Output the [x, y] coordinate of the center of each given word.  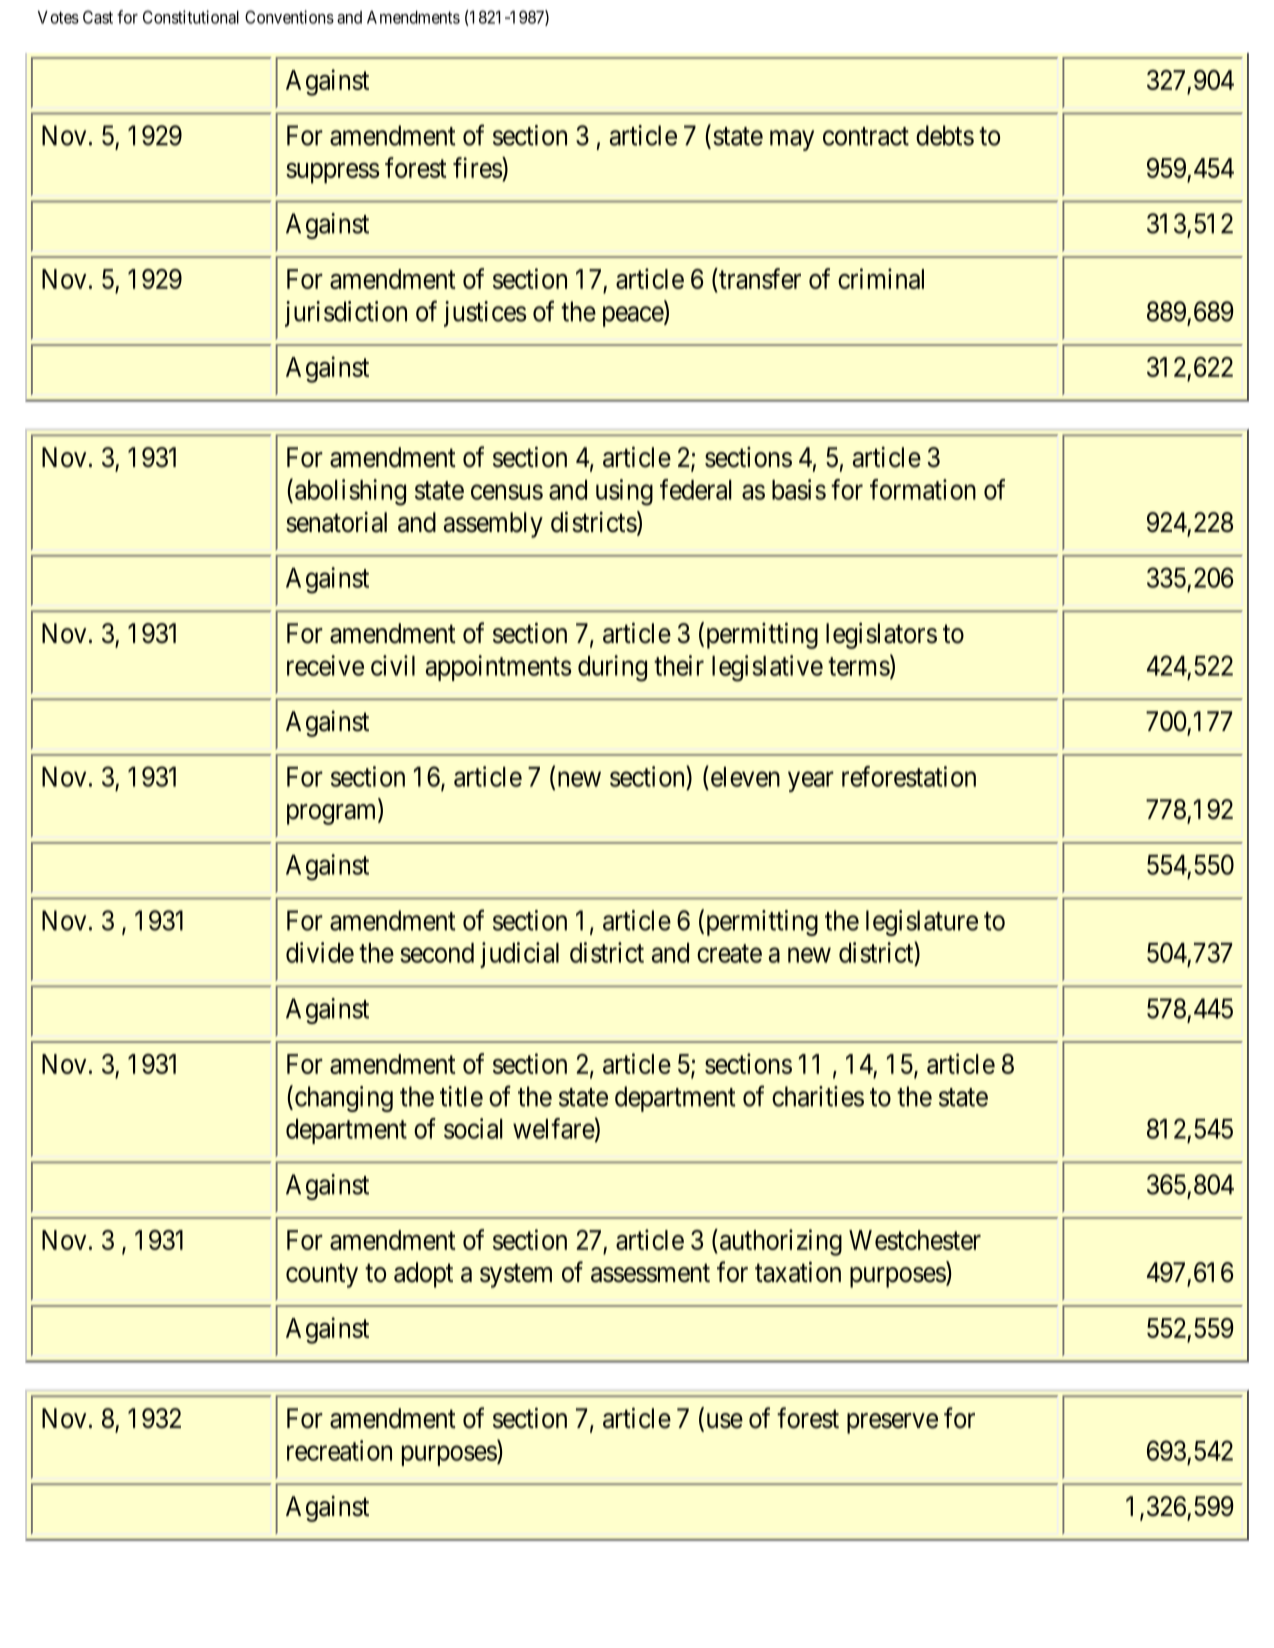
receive [325, 665]
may [792, 140]
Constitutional [191, 17]
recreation [339, 1450]
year [811, 782]
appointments [498, 668]
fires [478, 169]
